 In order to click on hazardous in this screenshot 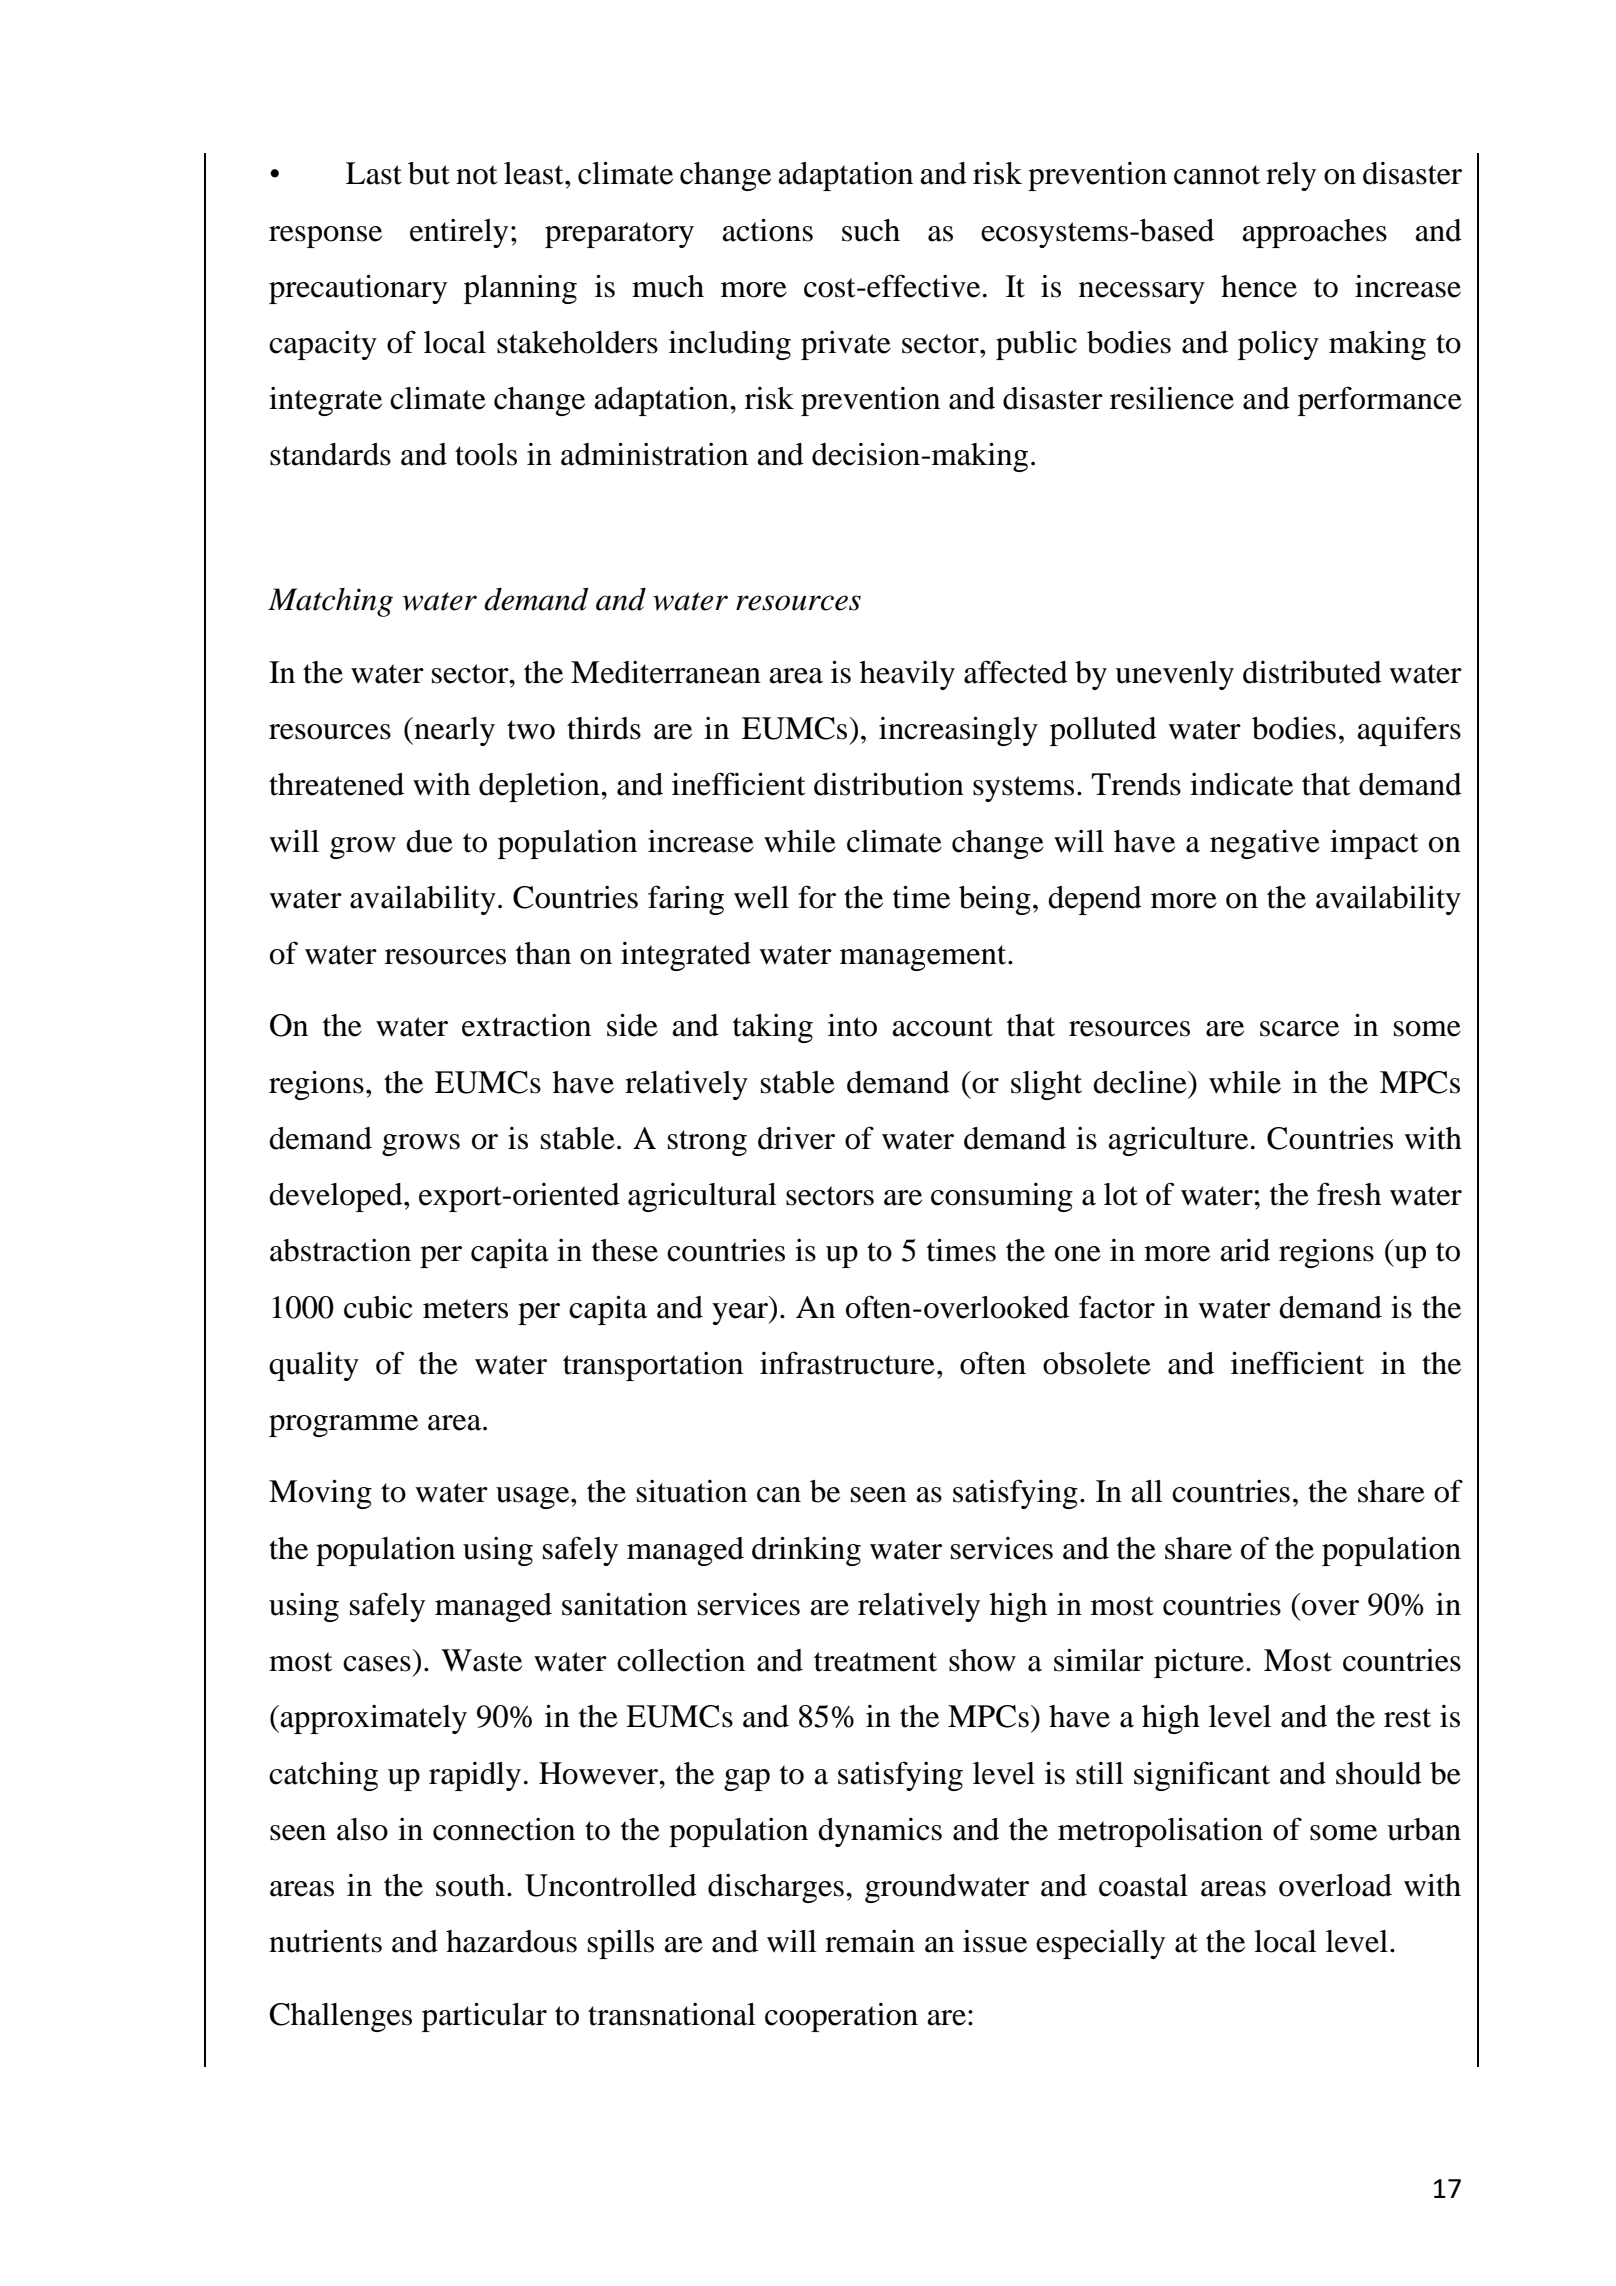, I will do `click(511, 1941)`.
